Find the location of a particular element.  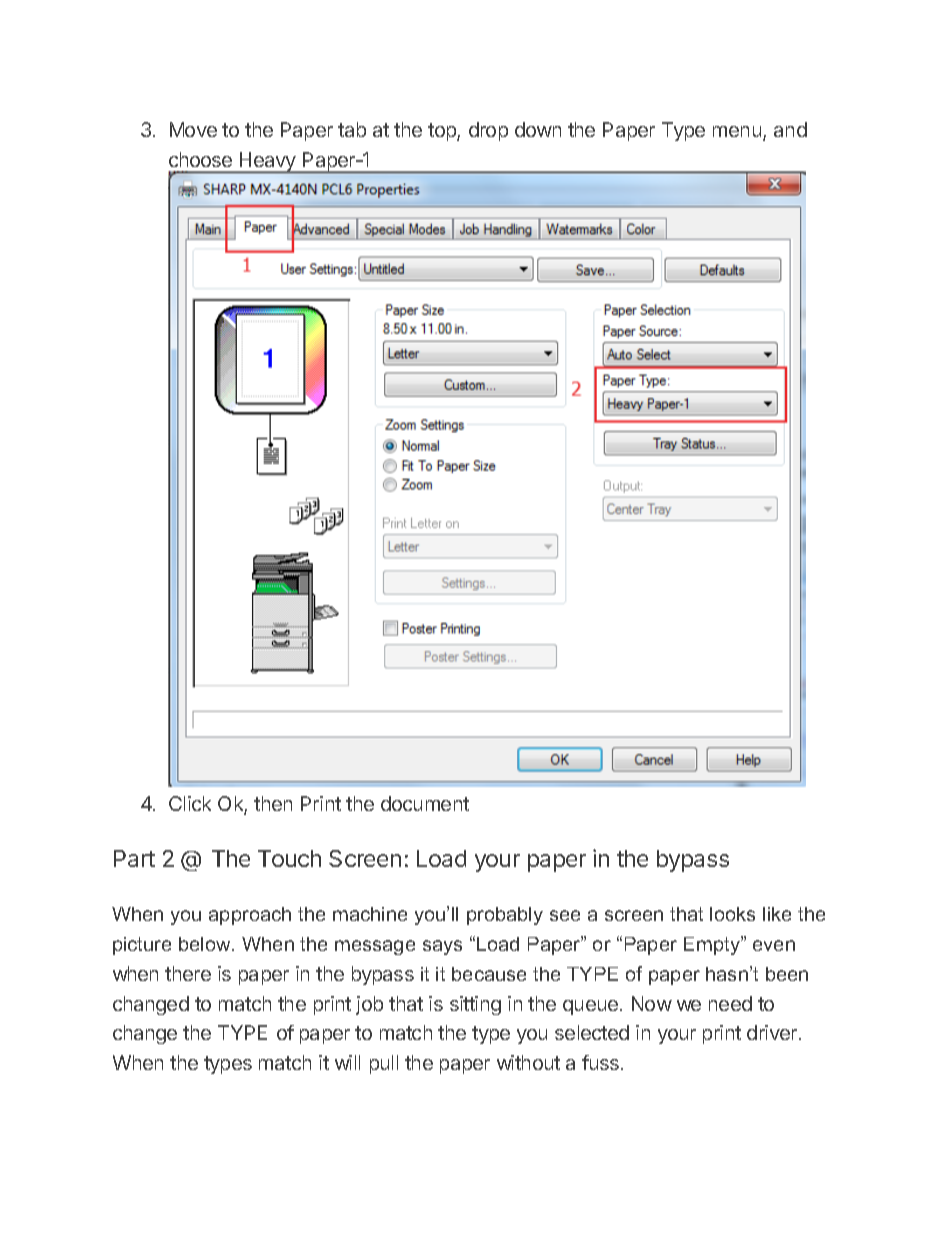

document is located at coordinates (425, 803).
